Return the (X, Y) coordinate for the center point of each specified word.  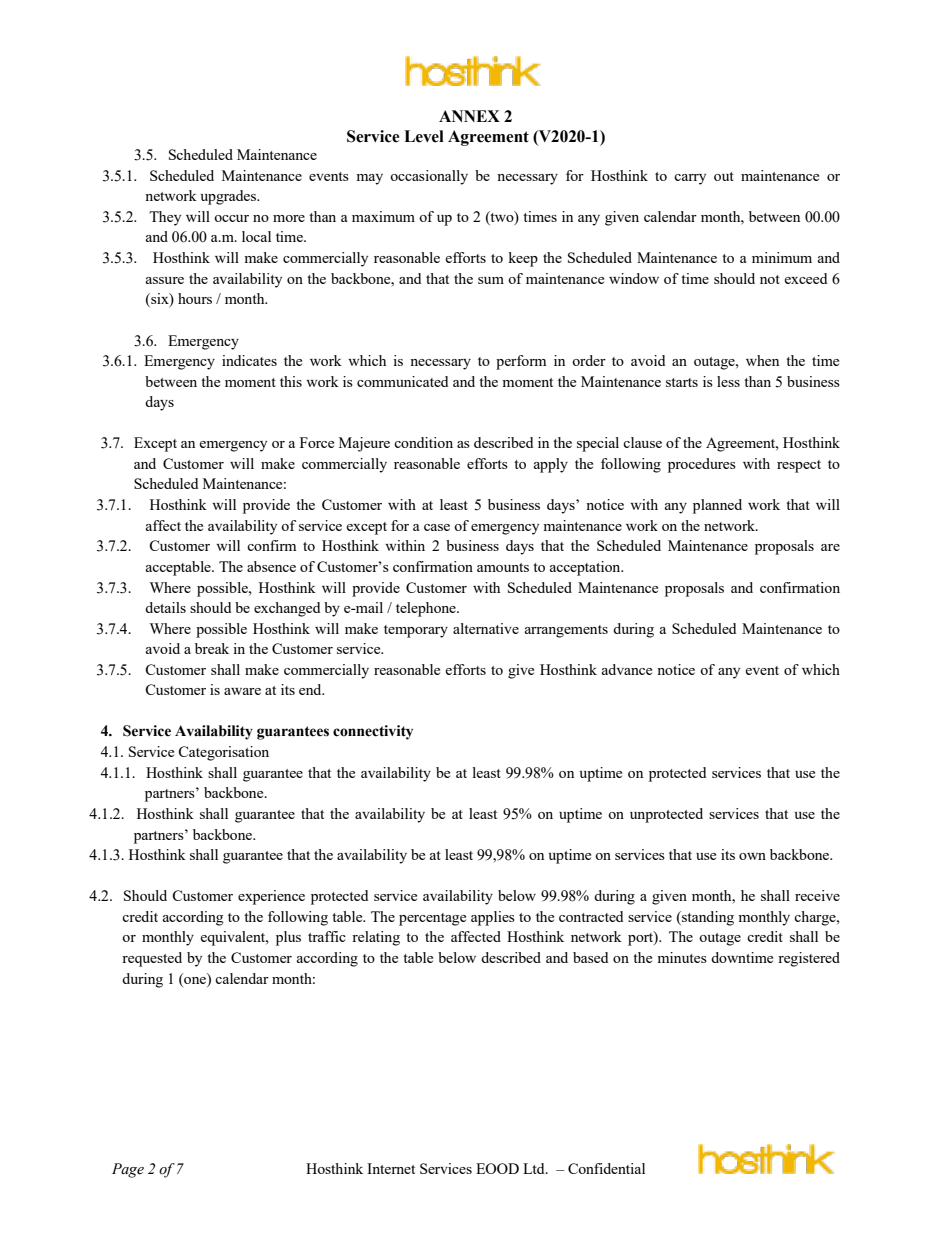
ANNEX (469, 116)
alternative (486, 628)
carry (690, 179)
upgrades (230, 197)
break (212, 648)
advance (627, 669)
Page (128, 1170)
